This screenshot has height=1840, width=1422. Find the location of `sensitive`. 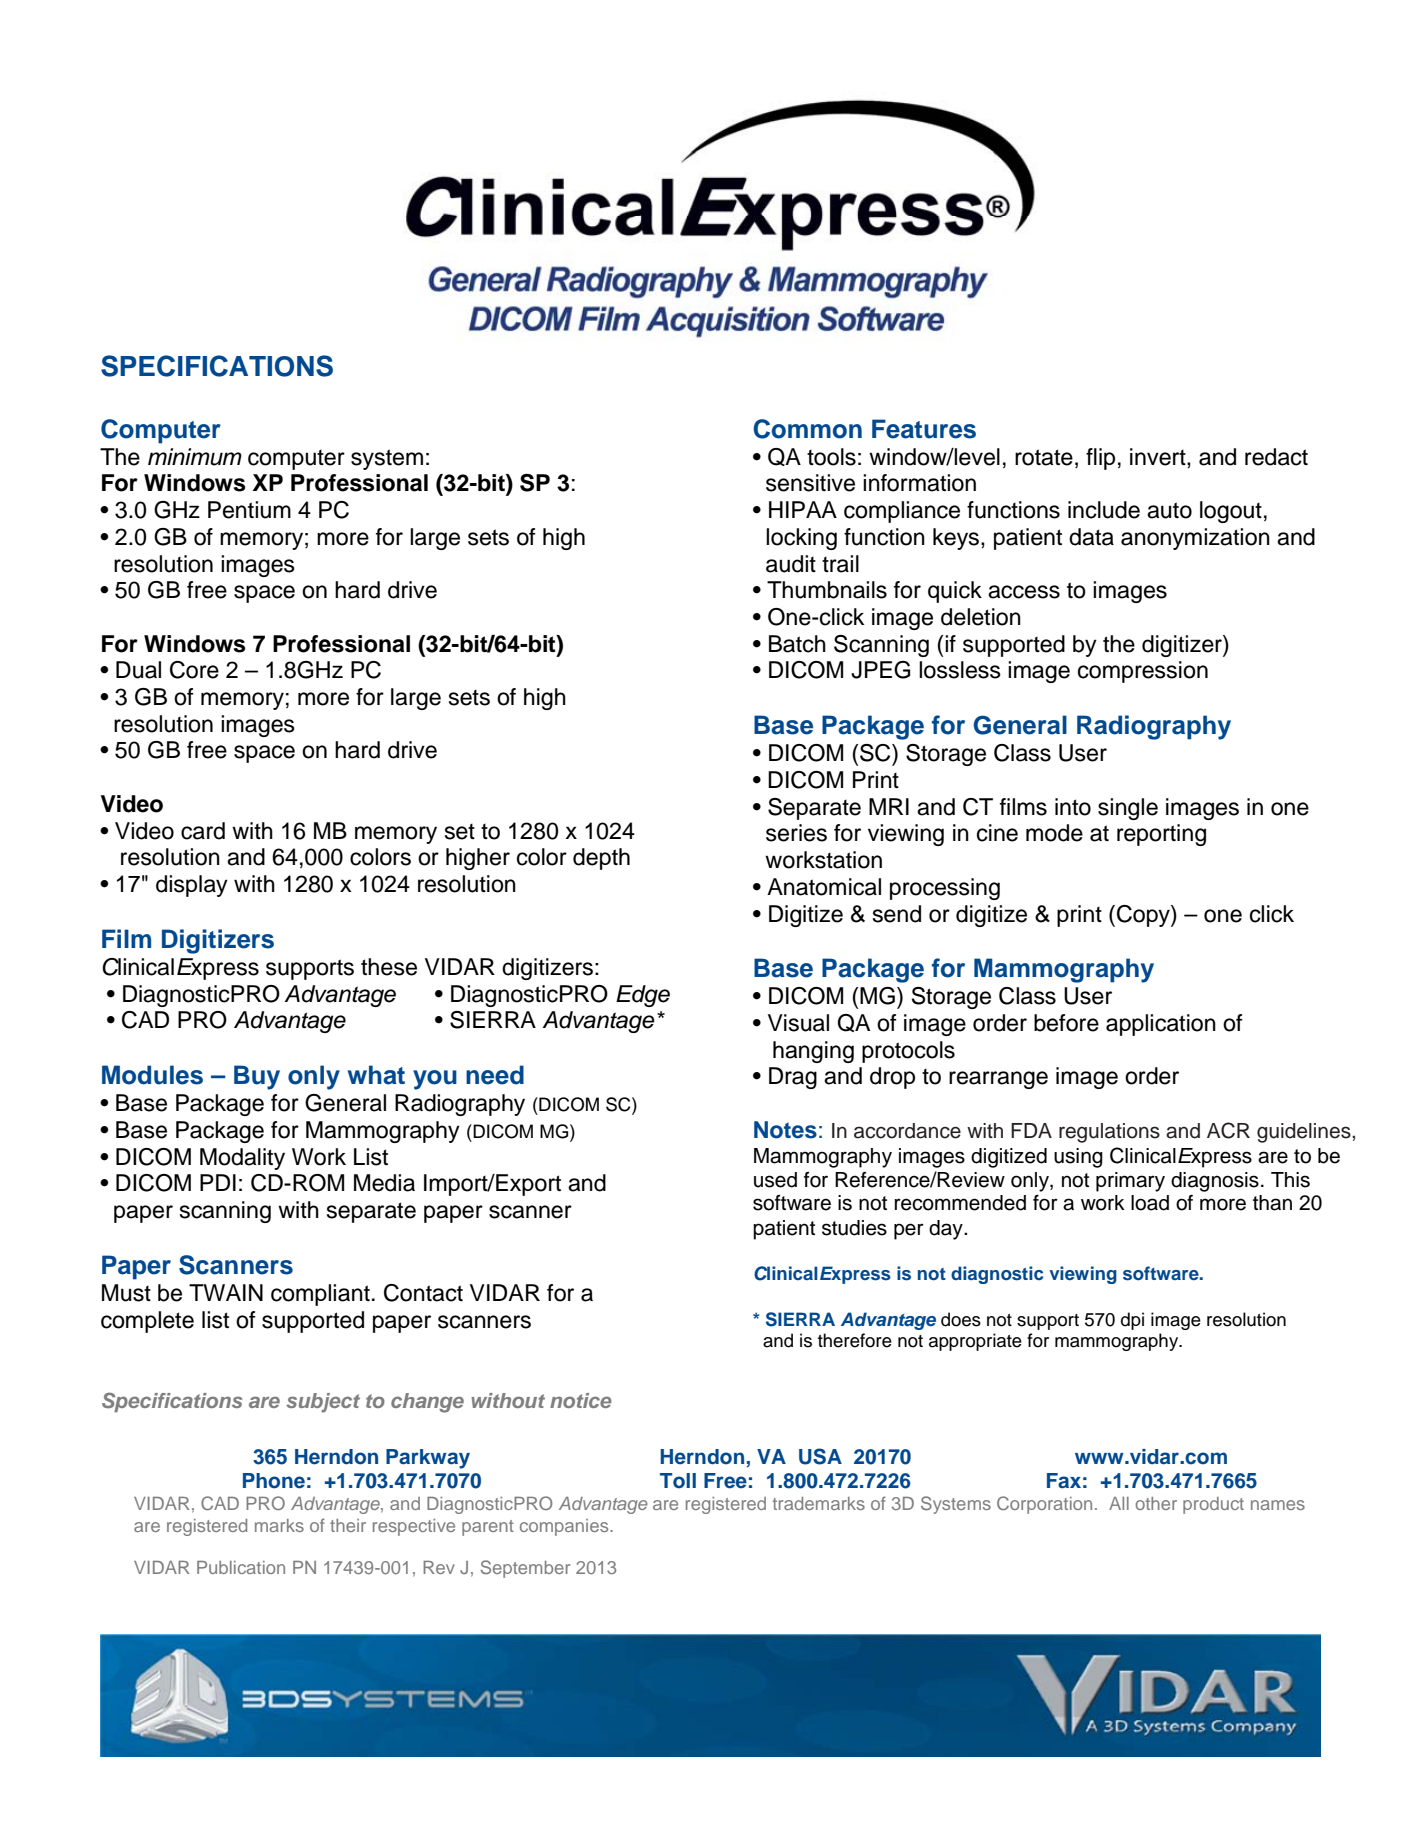

sensitive is located at coordinates (810, 483).
